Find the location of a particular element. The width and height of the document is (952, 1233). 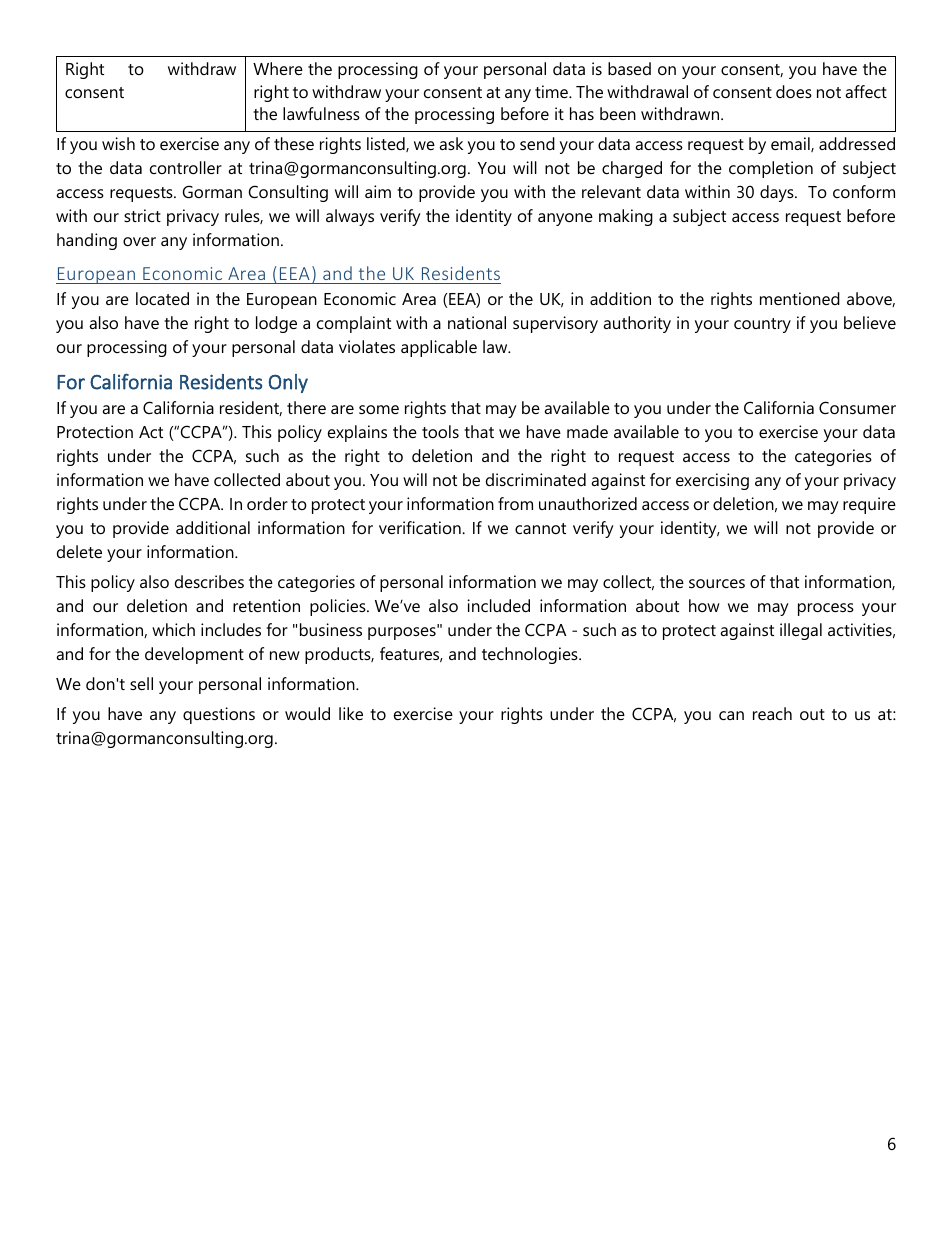

Where is located at coordinates (278, 68).
